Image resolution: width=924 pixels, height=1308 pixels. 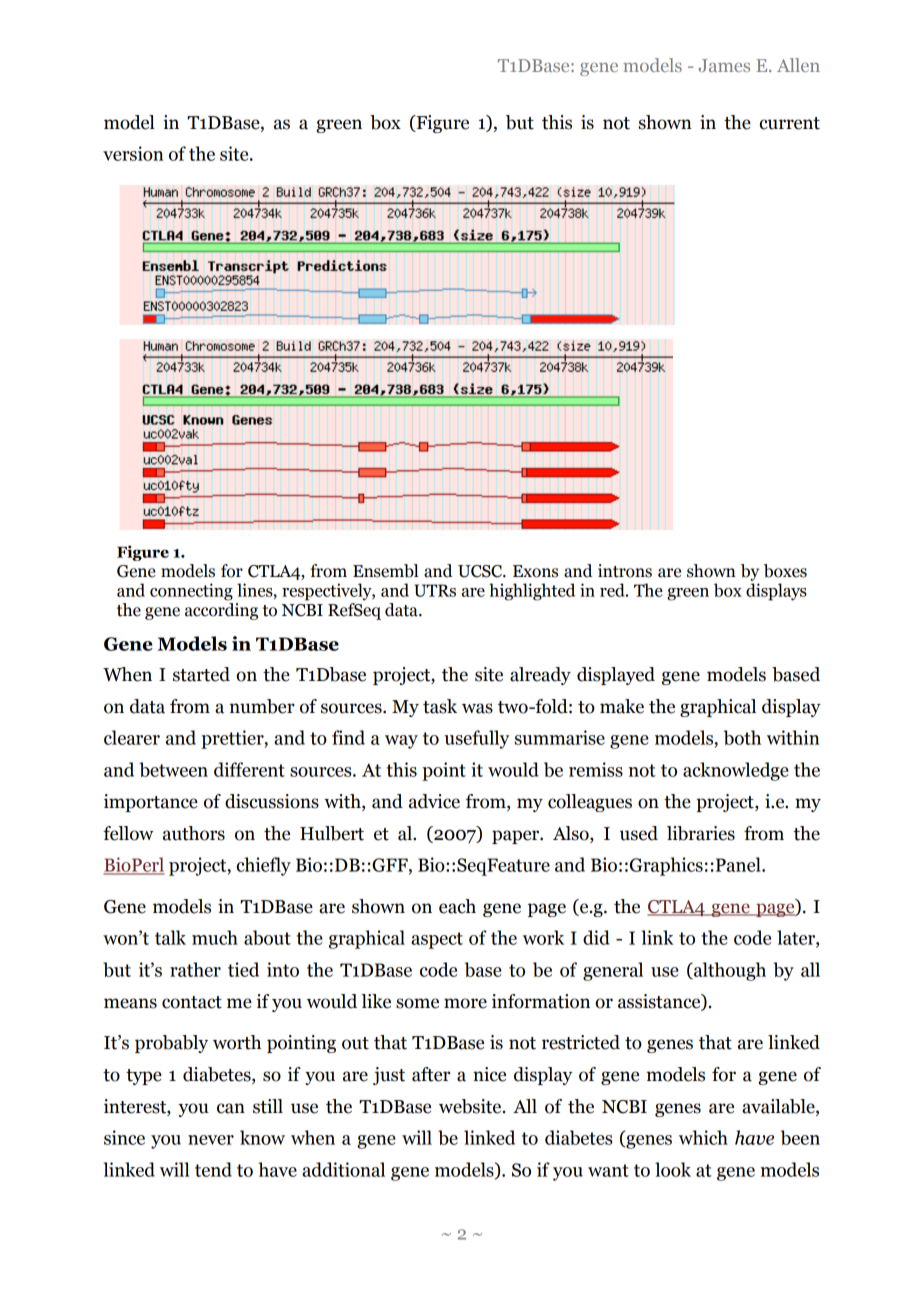 What do you see at coordinates (211, 1140) in the document?
I see `never` at bounding box center [211, 1140].
